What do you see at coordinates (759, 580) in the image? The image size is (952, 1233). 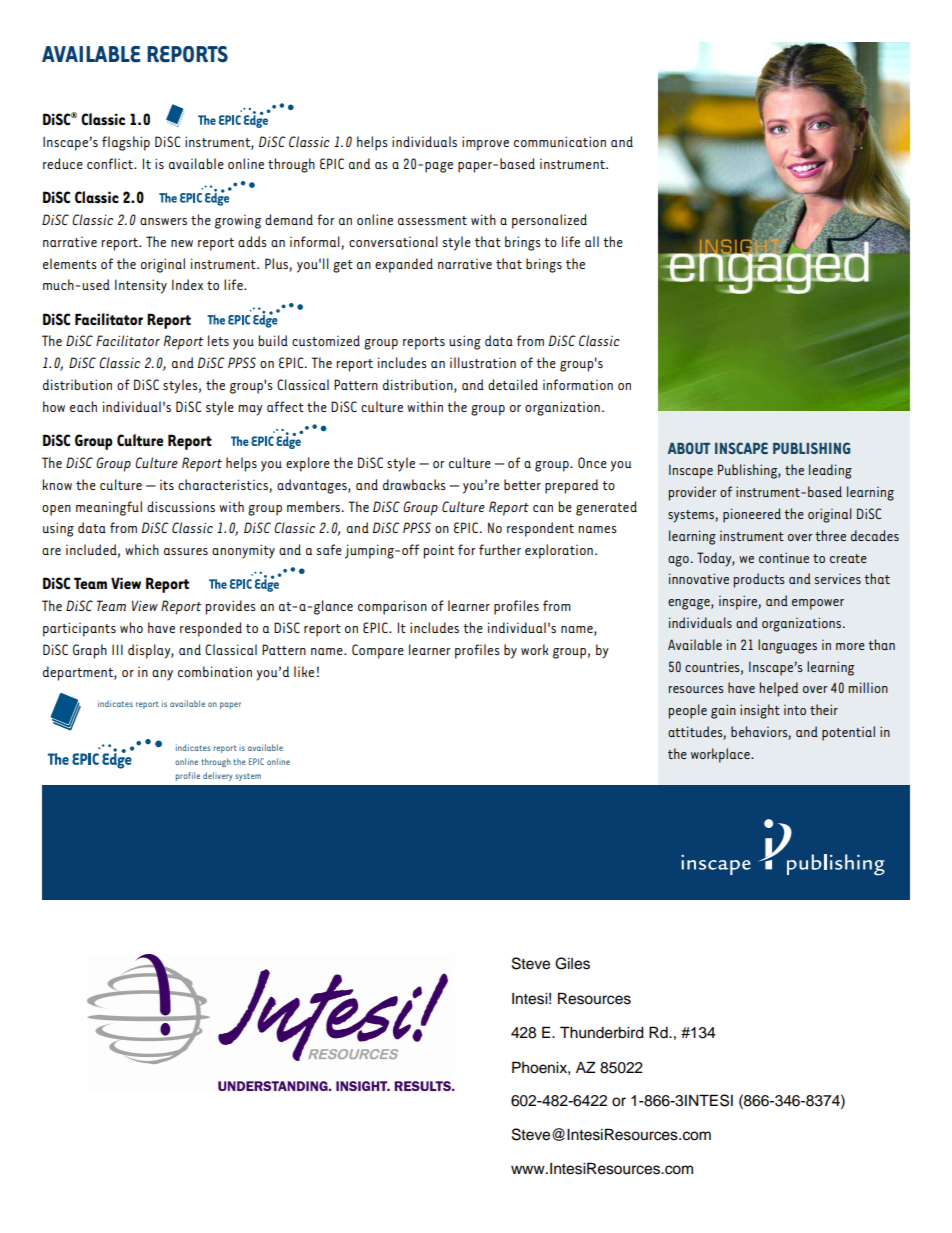 I see `products` at bounding box center [759, 580].
